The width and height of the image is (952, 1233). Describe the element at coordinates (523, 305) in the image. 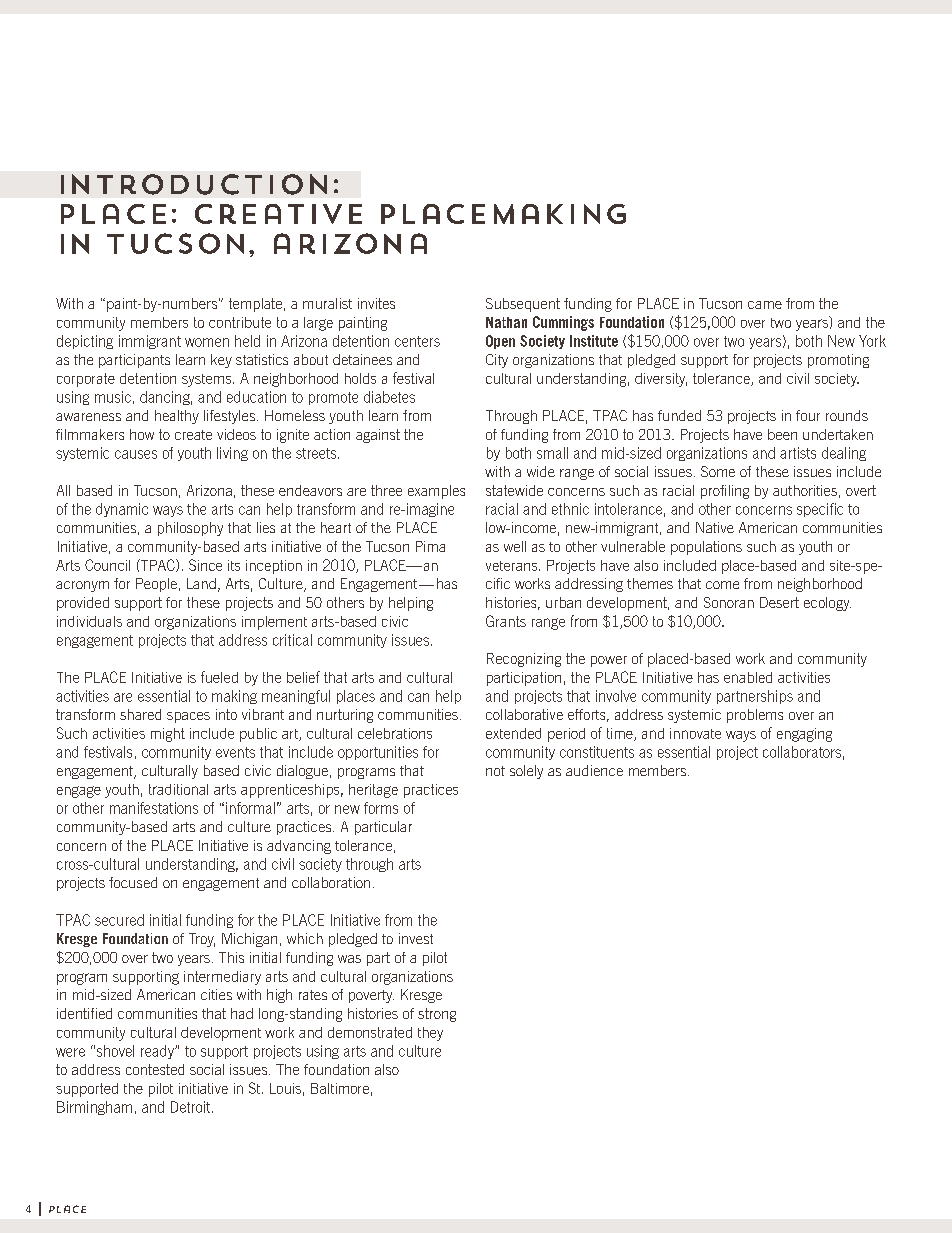

I see `Subsequent` at that location.
